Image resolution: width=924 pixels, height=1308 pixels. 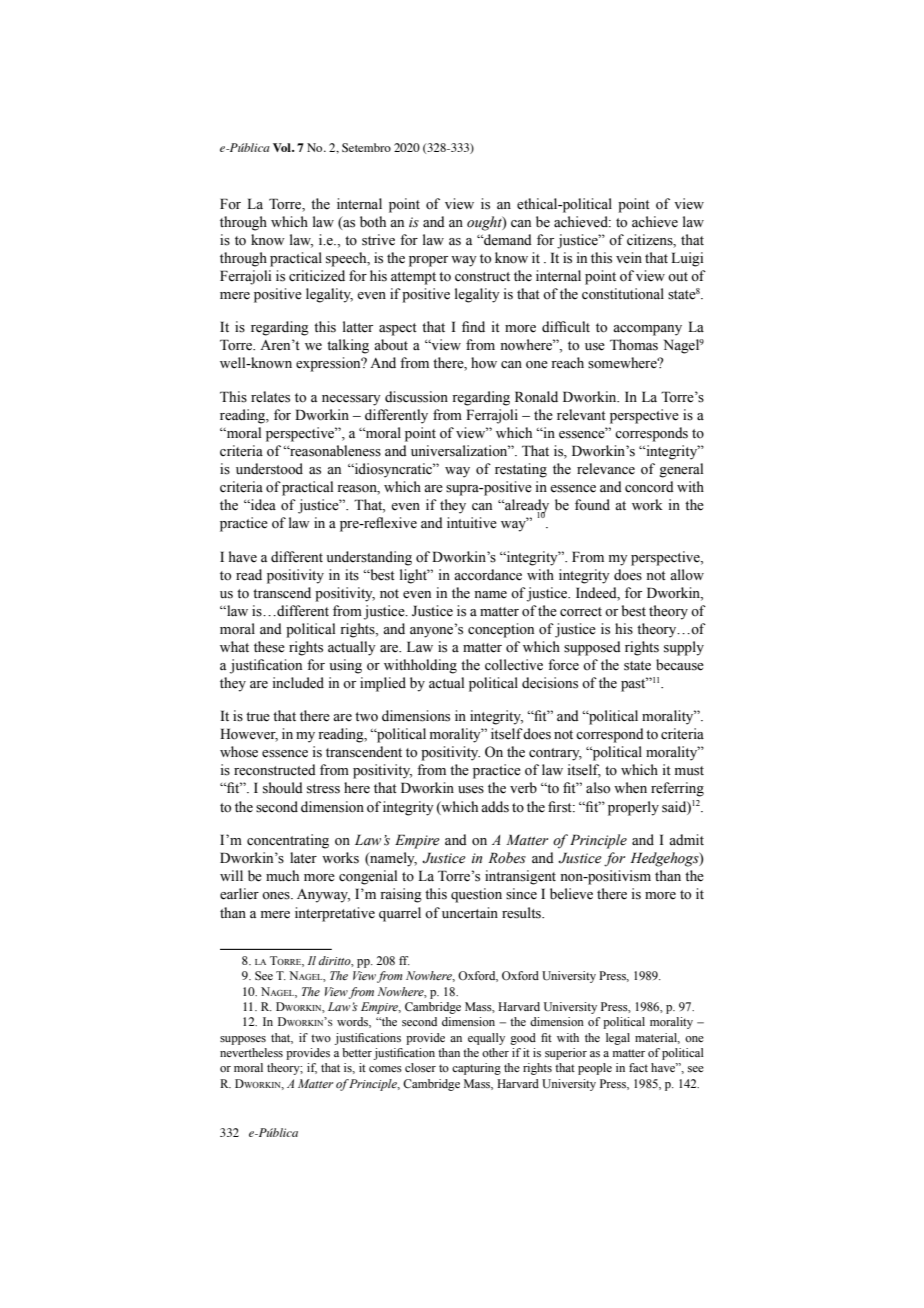 I want to click on intuitive, so click(x=472, y=523).
